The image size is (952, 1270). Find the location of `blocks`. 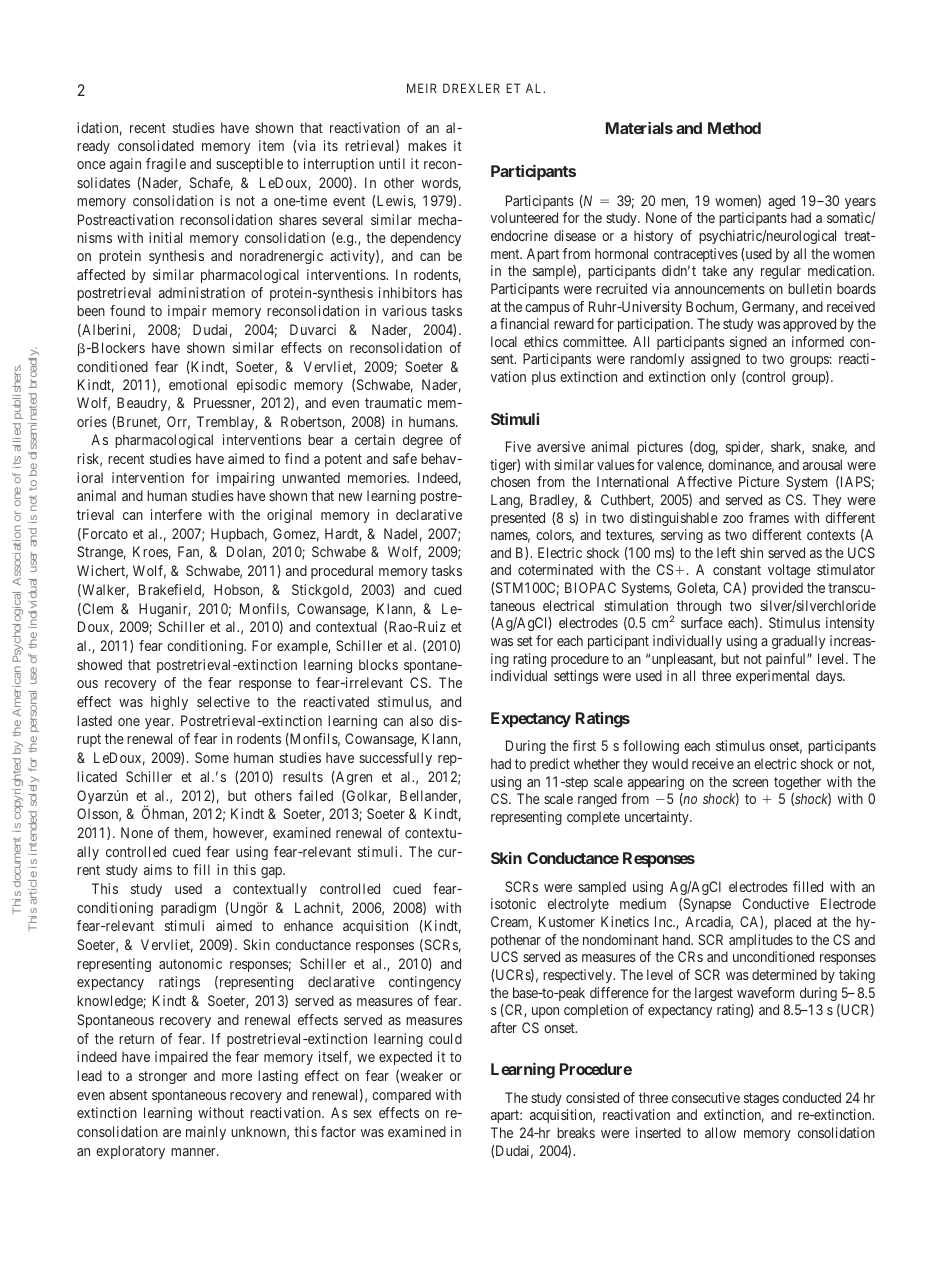

blocks is located at coordinates (378, 664).
